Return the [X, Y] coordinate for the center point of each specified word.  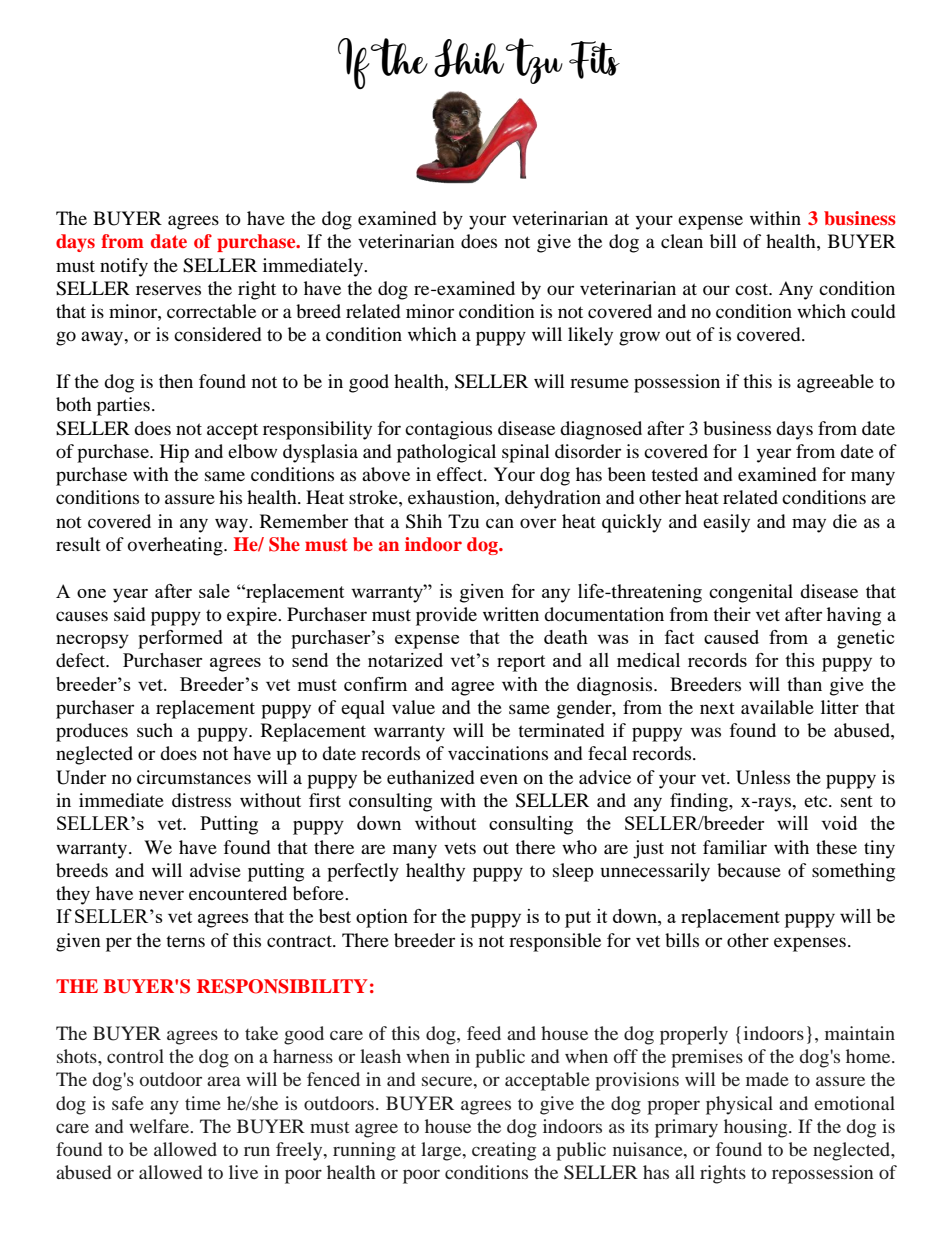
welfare [160, 1126]
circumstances [194, 777]
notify [124, 267]
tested [674, 474]
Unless [763, 777]
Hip [174, 453]
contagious [448, 430]
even [499, 779]
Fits [594, 60]
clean [682, 241]
